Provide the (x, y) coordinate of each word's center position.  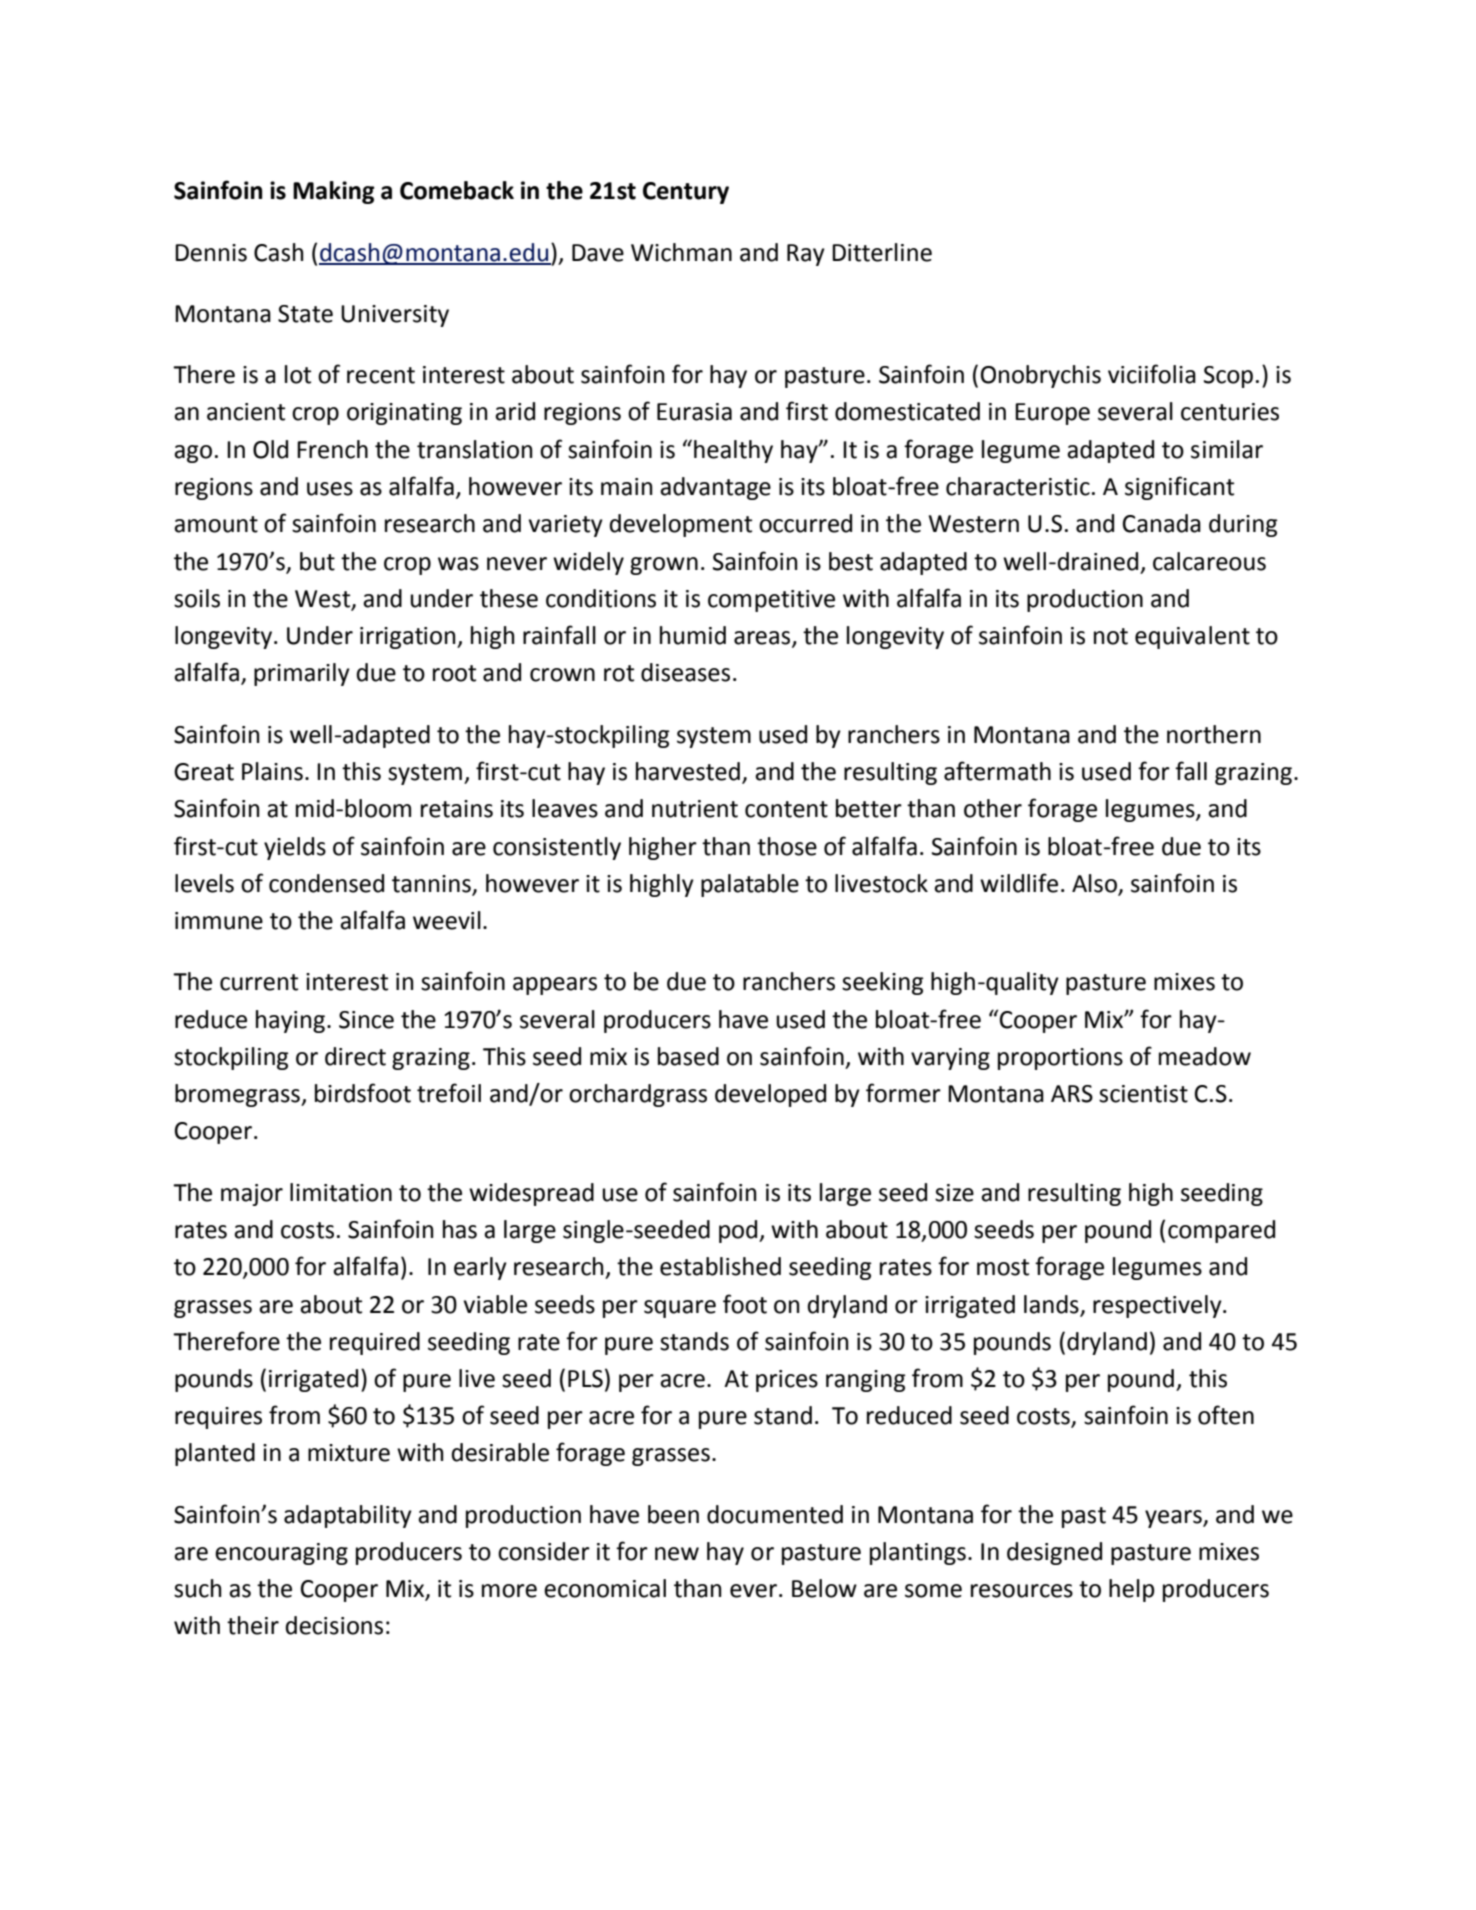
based (688, 1056)
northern (1214, 734)
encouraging (281, 1554)
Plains (272, 771)
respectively (1158, 1306)
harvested (688, 771)
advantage (715, 488)
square (680, 1309)
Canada (1162, 523)
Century (686, 193)
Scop (1228, 377)
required (375, 1343)
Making (334, 192)
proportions (1060, 1059)
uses (330, 489)
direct (355, 1056)
